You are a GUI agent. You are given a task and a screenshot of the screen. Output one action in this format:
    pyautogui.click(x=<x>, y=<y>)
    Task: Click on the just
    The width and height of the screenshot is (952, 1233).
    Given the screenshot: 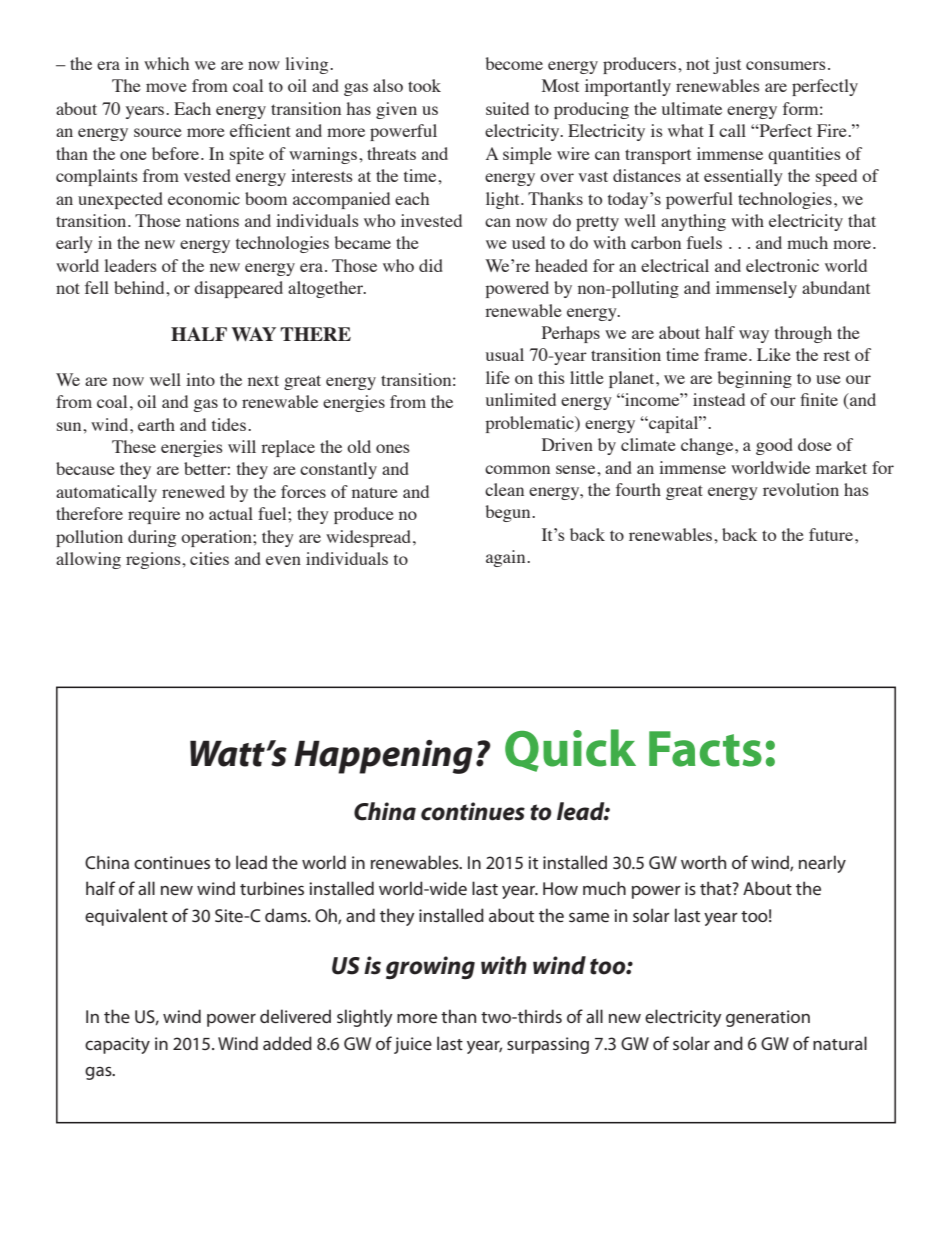 What is the action you would take?
    pyautogui.click(x=727, y=65)
